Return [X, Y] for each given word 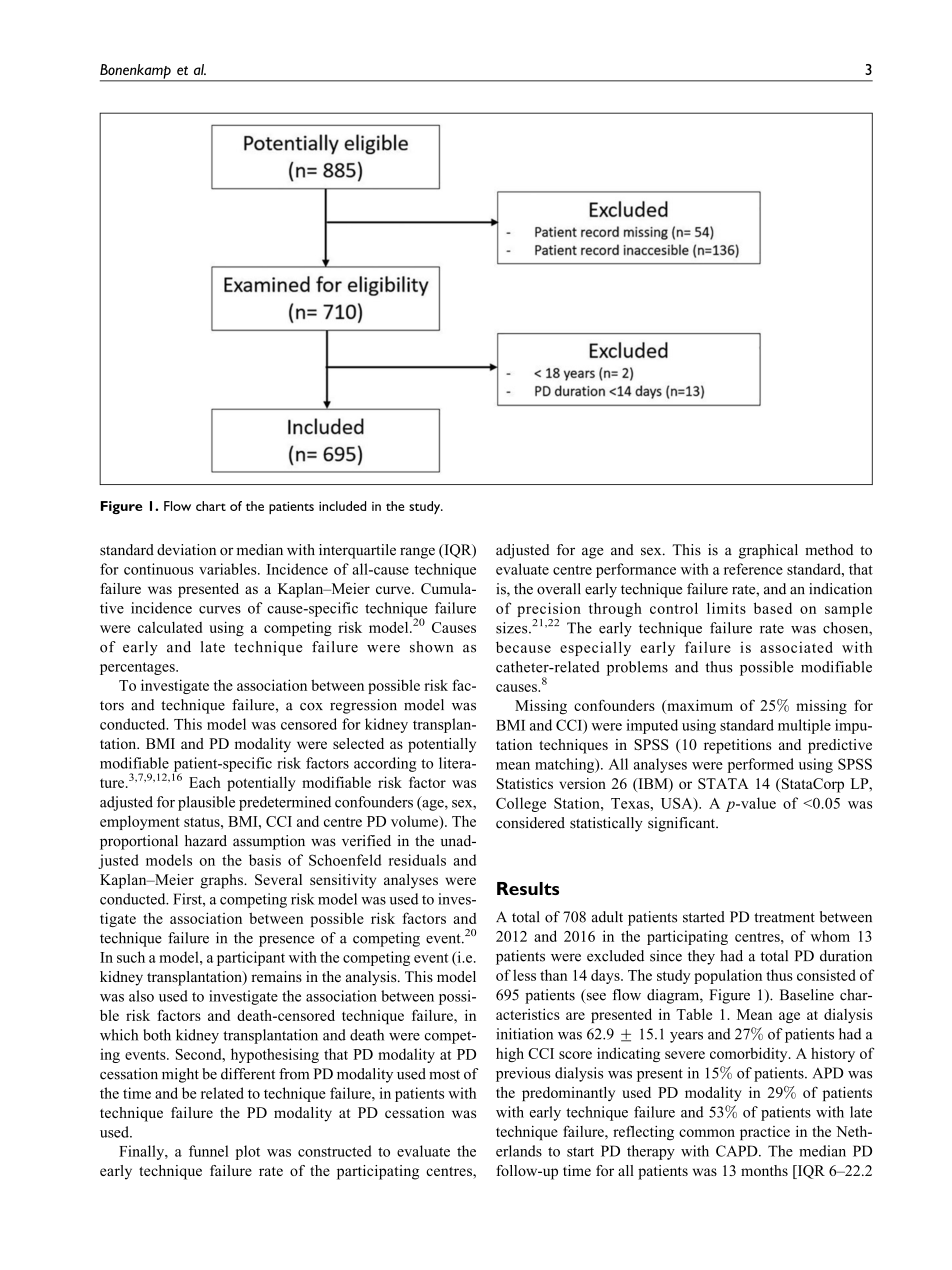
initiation [524, 1034]
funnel [208, 1151]
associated [796, 647]
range [417, 553]
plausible [206, 803]
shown [431, 647]
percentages [138, 668]
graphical [768, 551]
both [157, 1035]
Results [528, 888]
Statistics [525, 783]
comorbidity [750, 1054]
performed [761, 765]
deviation [186, 550]
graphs [222, 881]
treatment [784, 918]
